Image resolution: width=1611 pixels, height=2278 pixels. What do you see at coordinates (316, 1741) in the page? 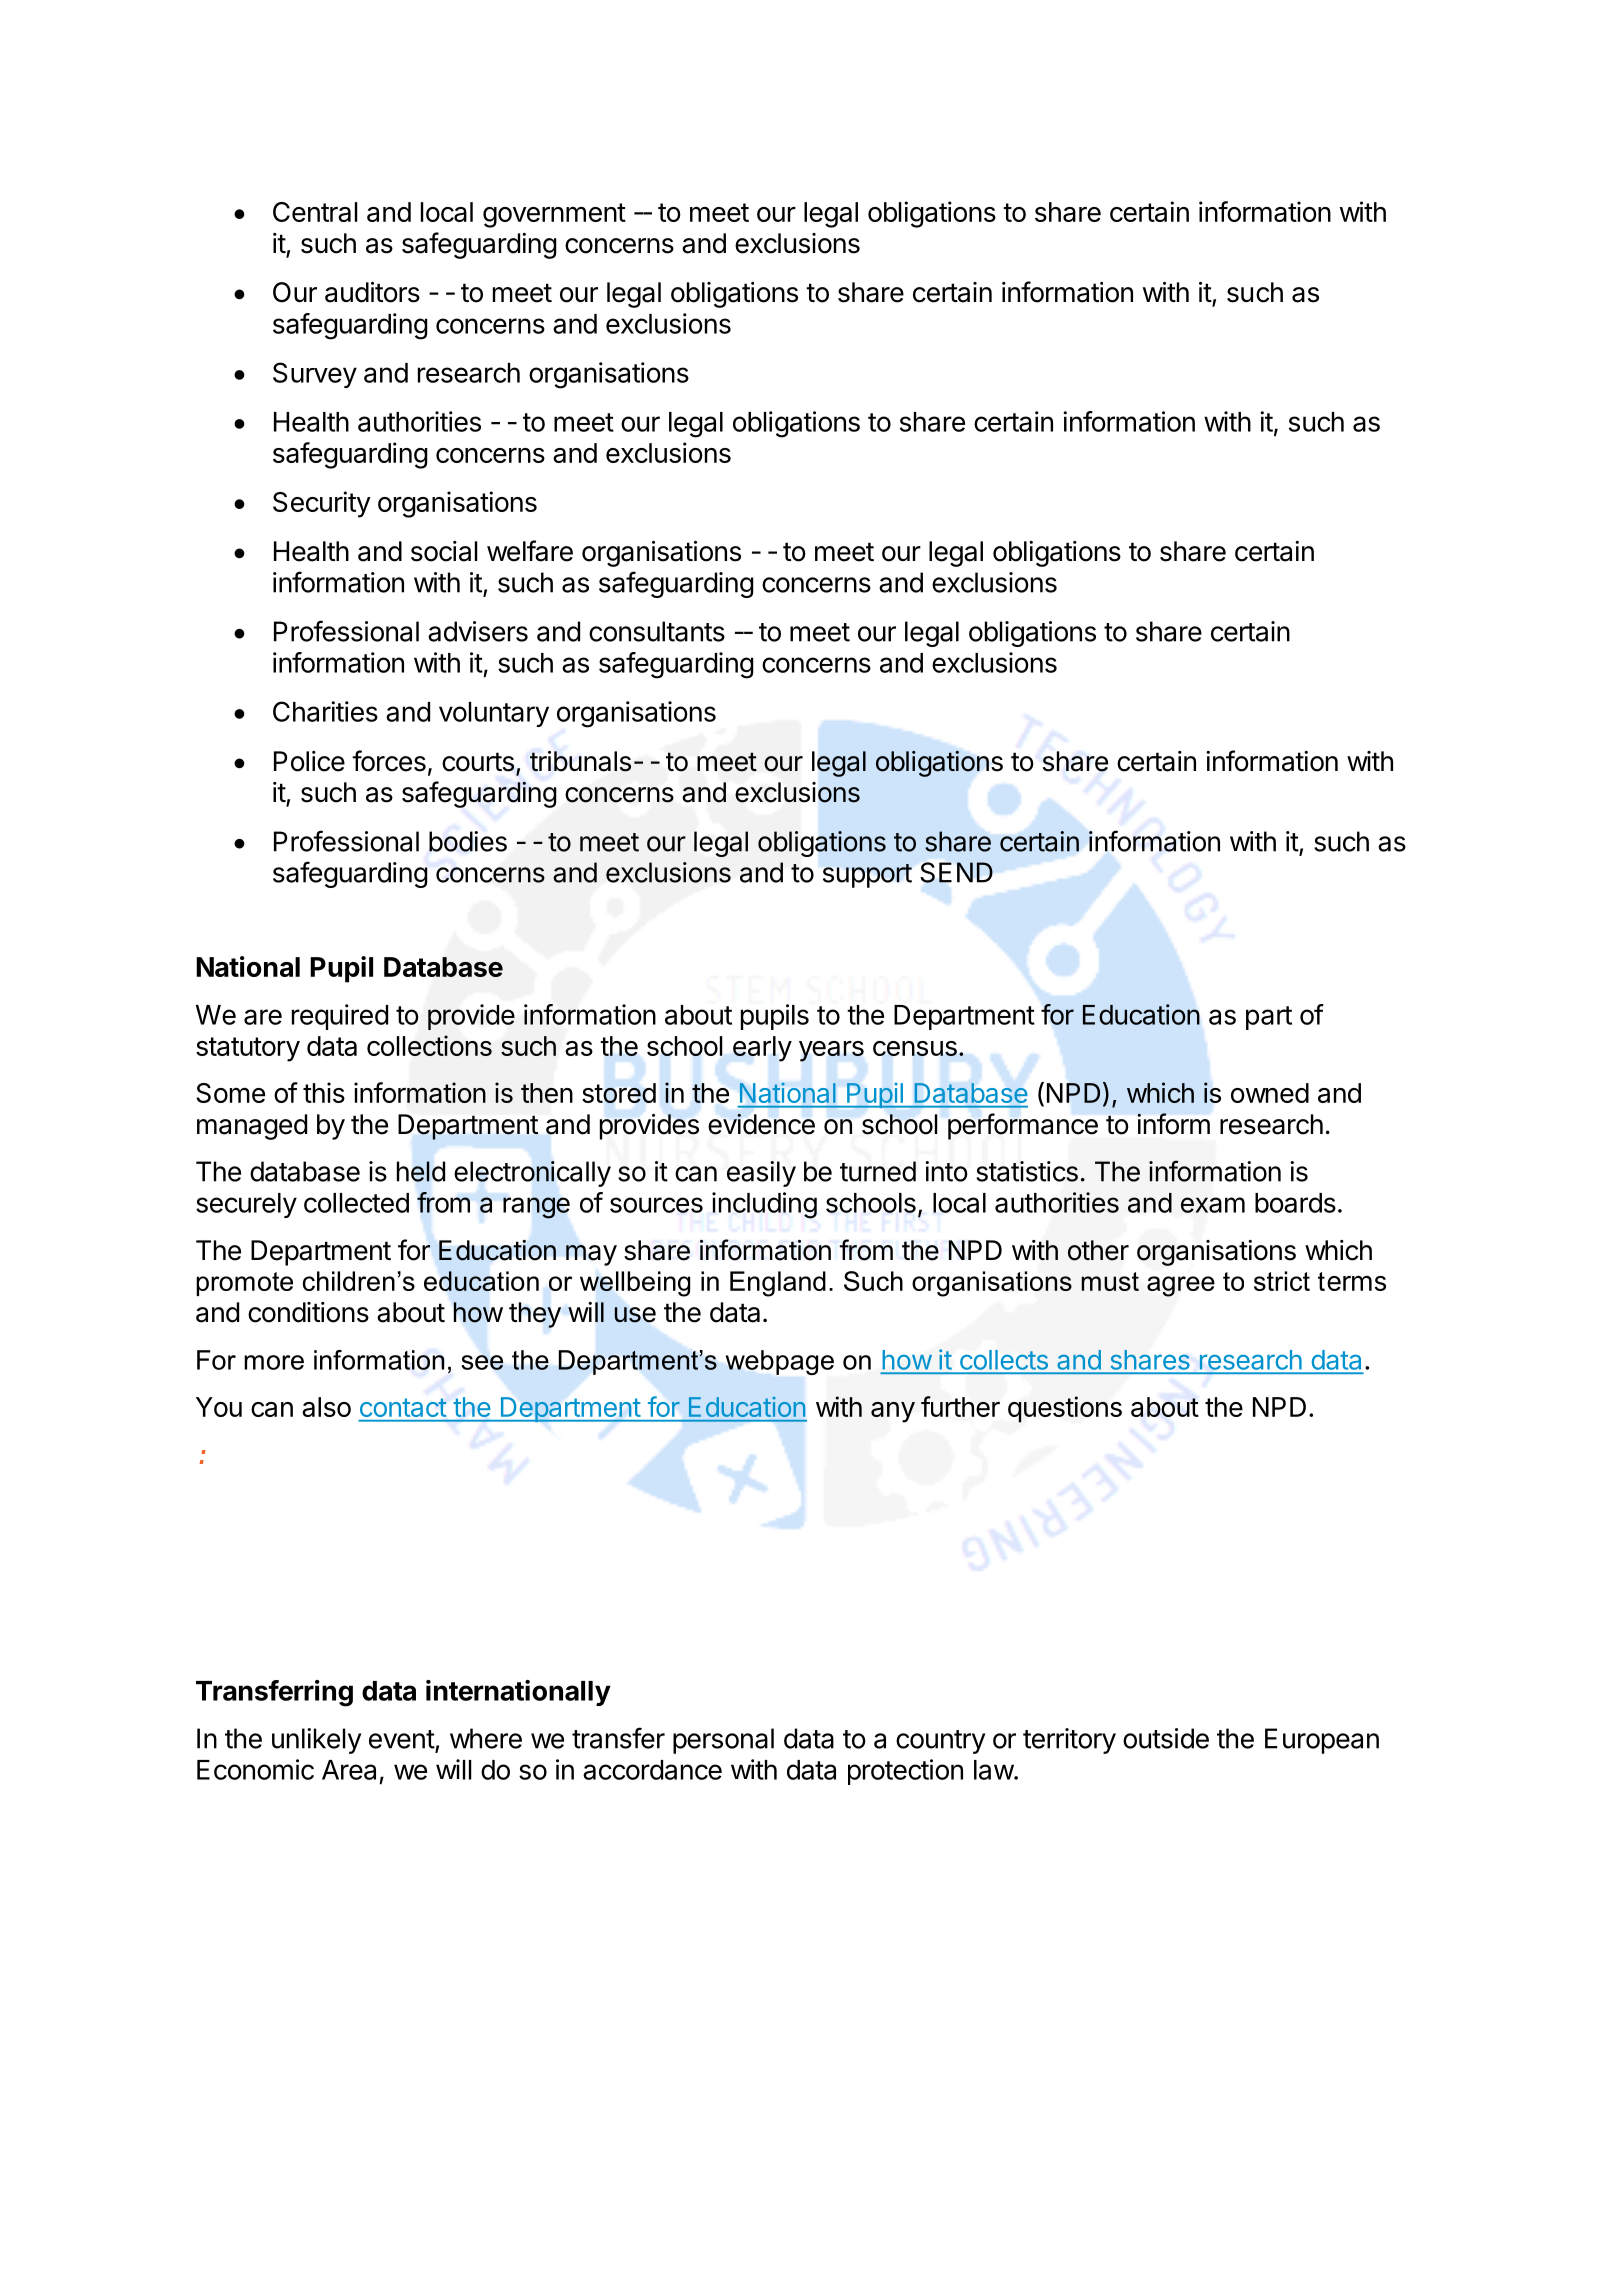
I see `unlikely` at bounding box center [316, 1741].
